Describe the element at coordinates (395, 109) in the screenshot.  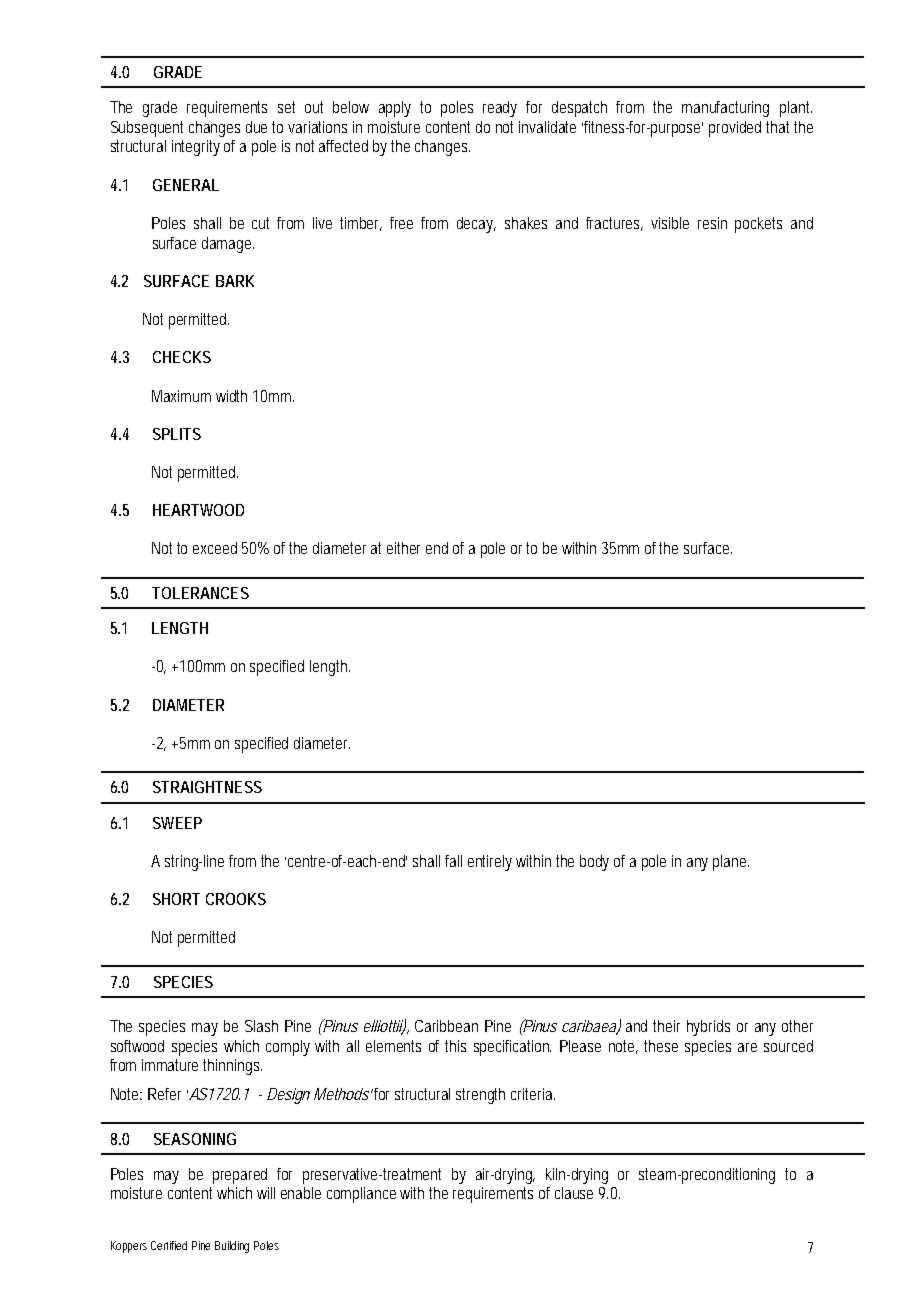
I see `apply` at that location.
